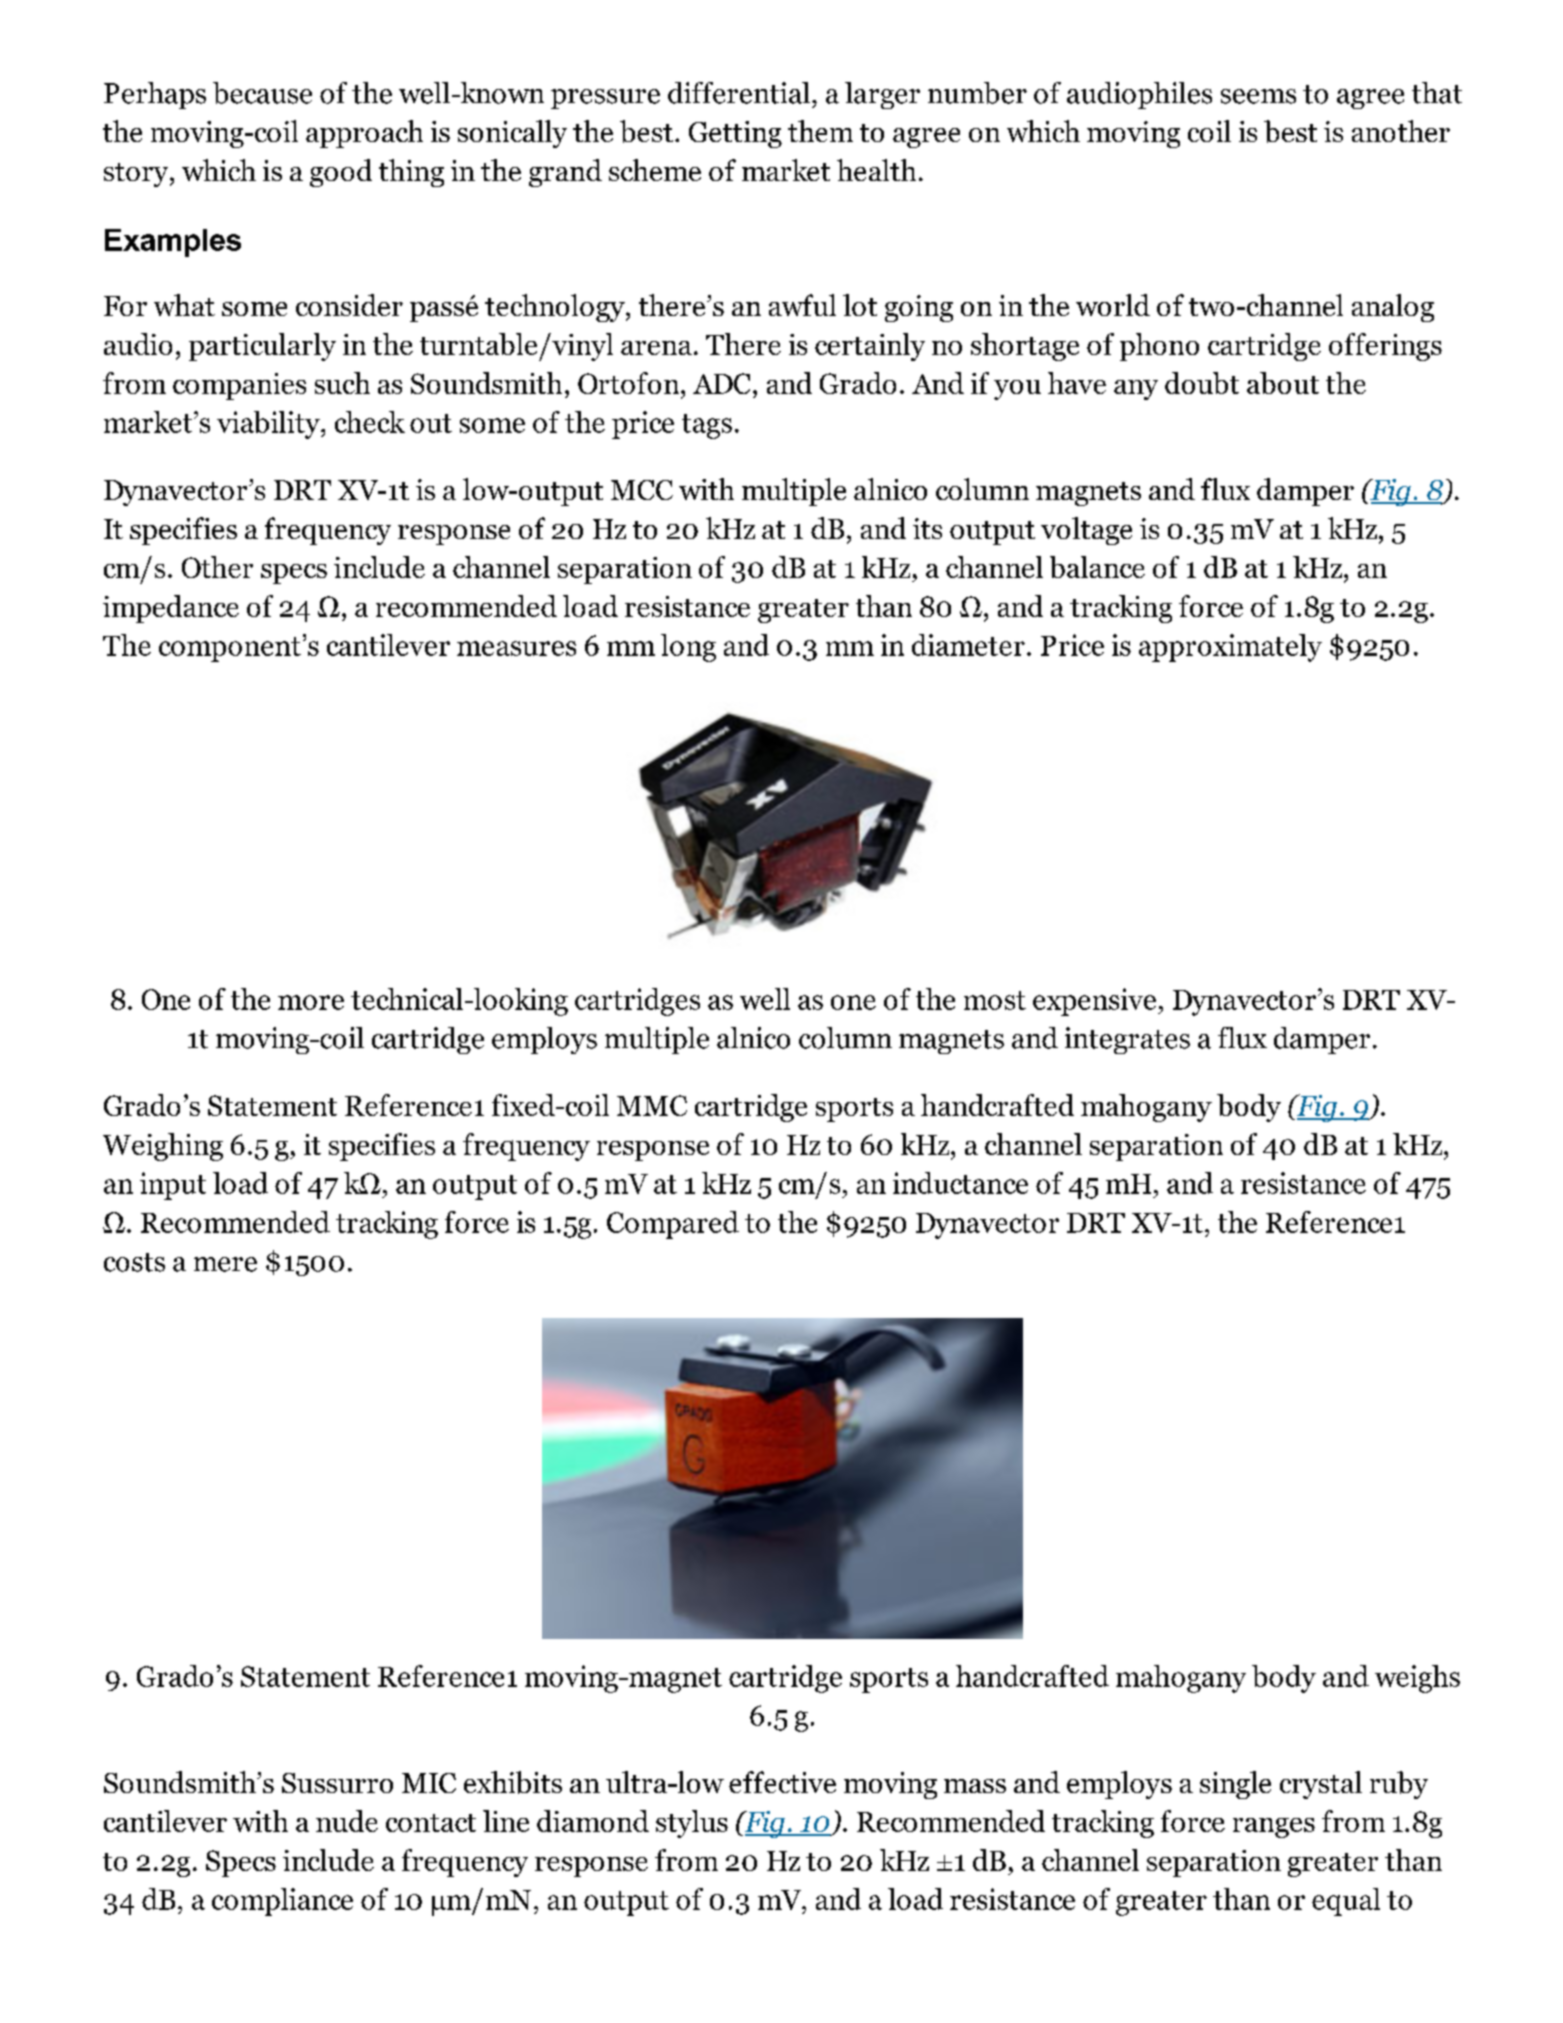  What do you see at coordinates (347, 1821) in the screenshot?
I see `nude` at bounding box center [347, 1821].
